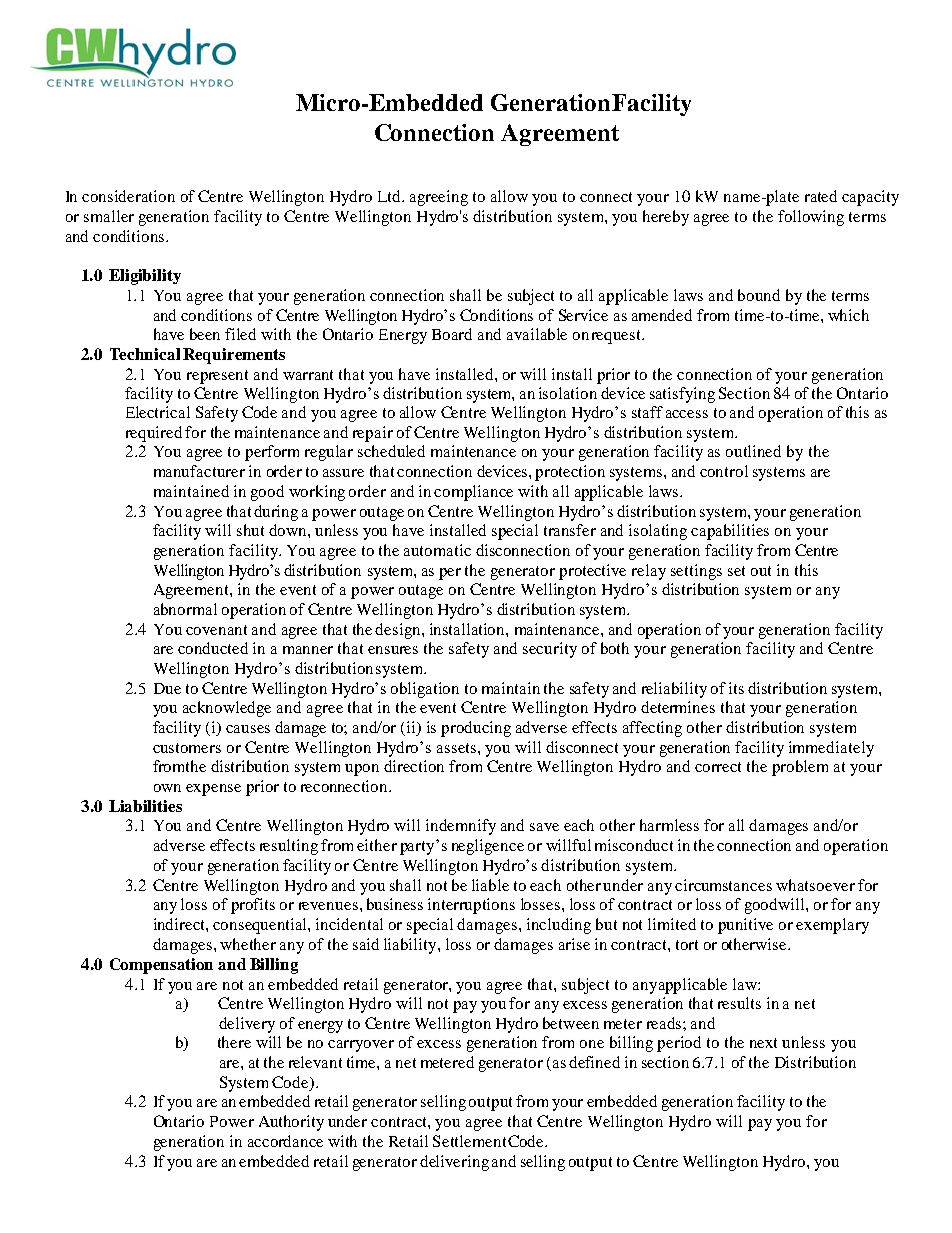 The height and width of the image is (1233, 952). I want to click on Ltd, so click(391, 196).
